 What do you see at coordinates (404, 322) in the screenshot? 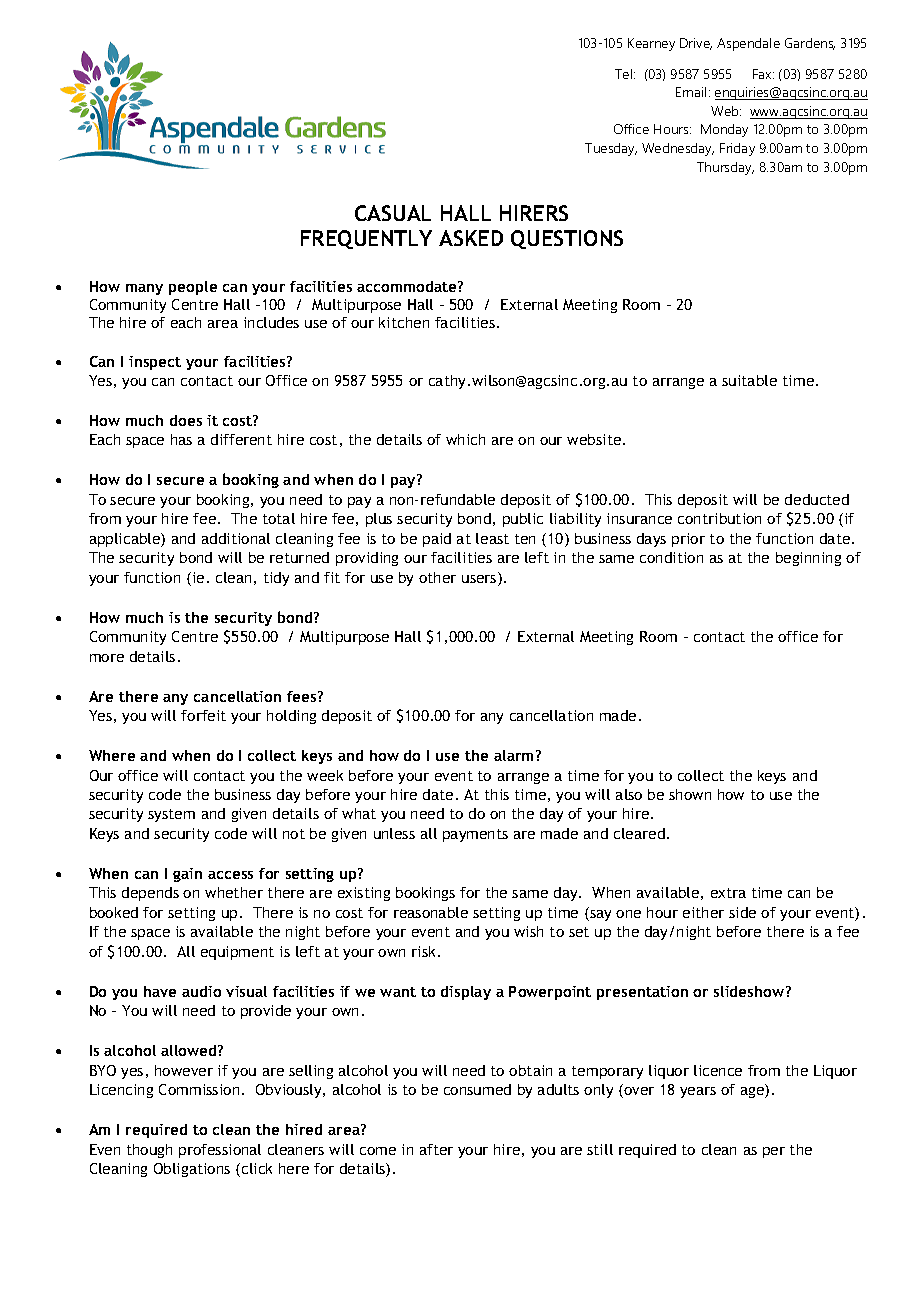
I see `kitchen` at bounding box center [404, 322].
